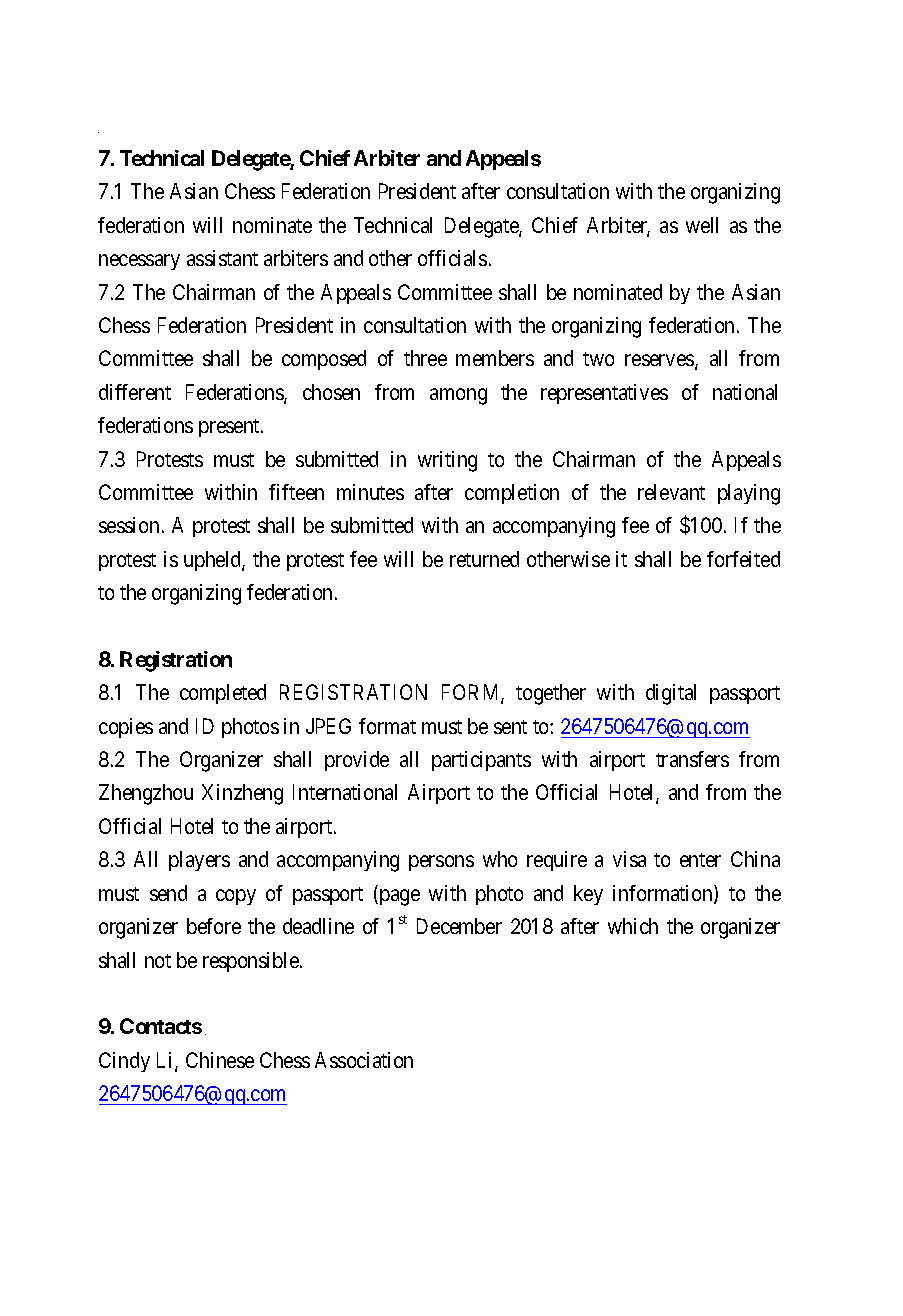 The height and width of the image is (1316, 903). What do you see at coordinates (671, 492) in the image?
I see `relevant` at bounding box center [671, 492].
